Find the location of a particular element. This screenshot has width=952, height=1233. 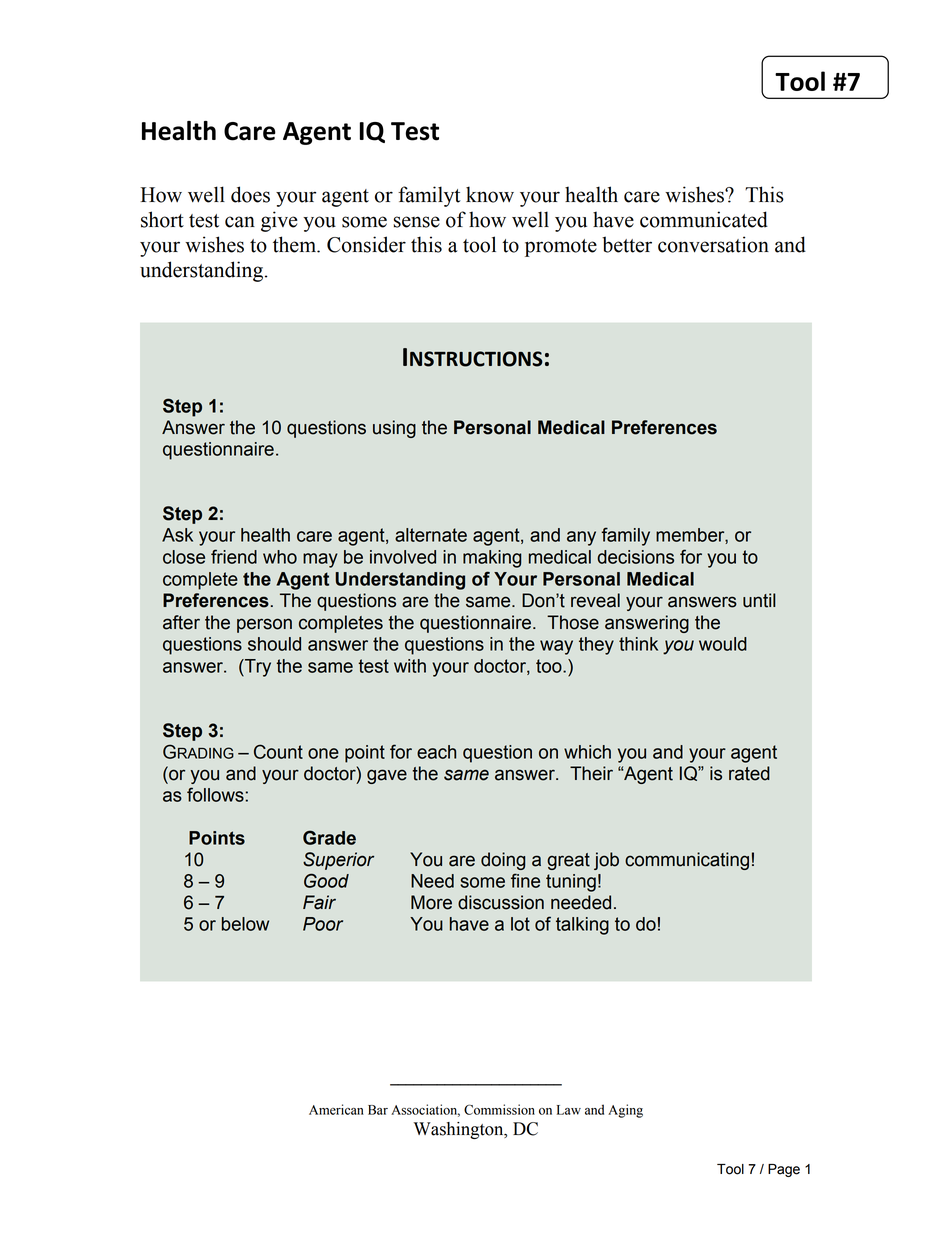

have is located at coordinates (469, 924).
